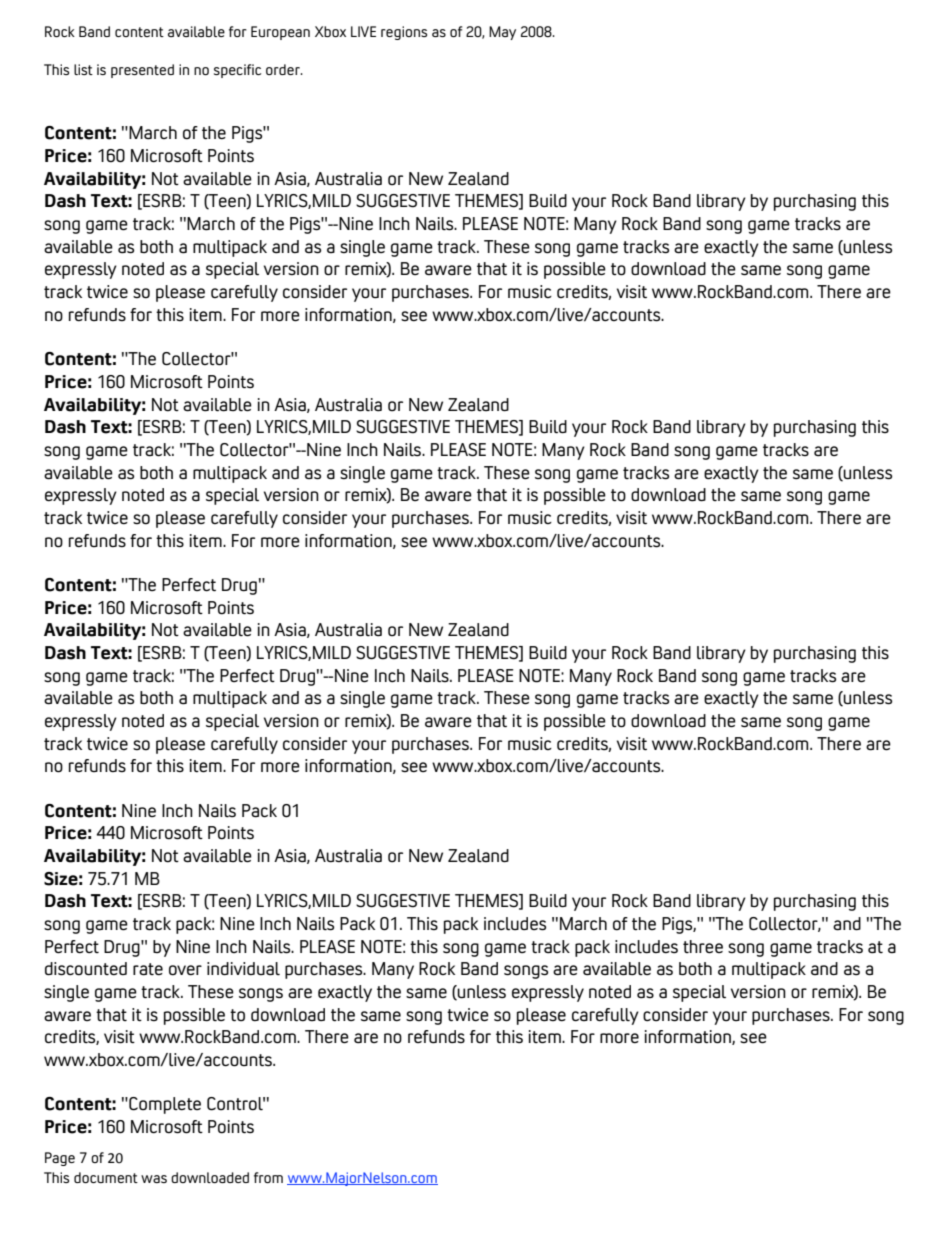 This page has width=952, height=1233. What do you see at coordinates (268, 1177) in the page?
I see `from` at bounding box center [268, 1177].
